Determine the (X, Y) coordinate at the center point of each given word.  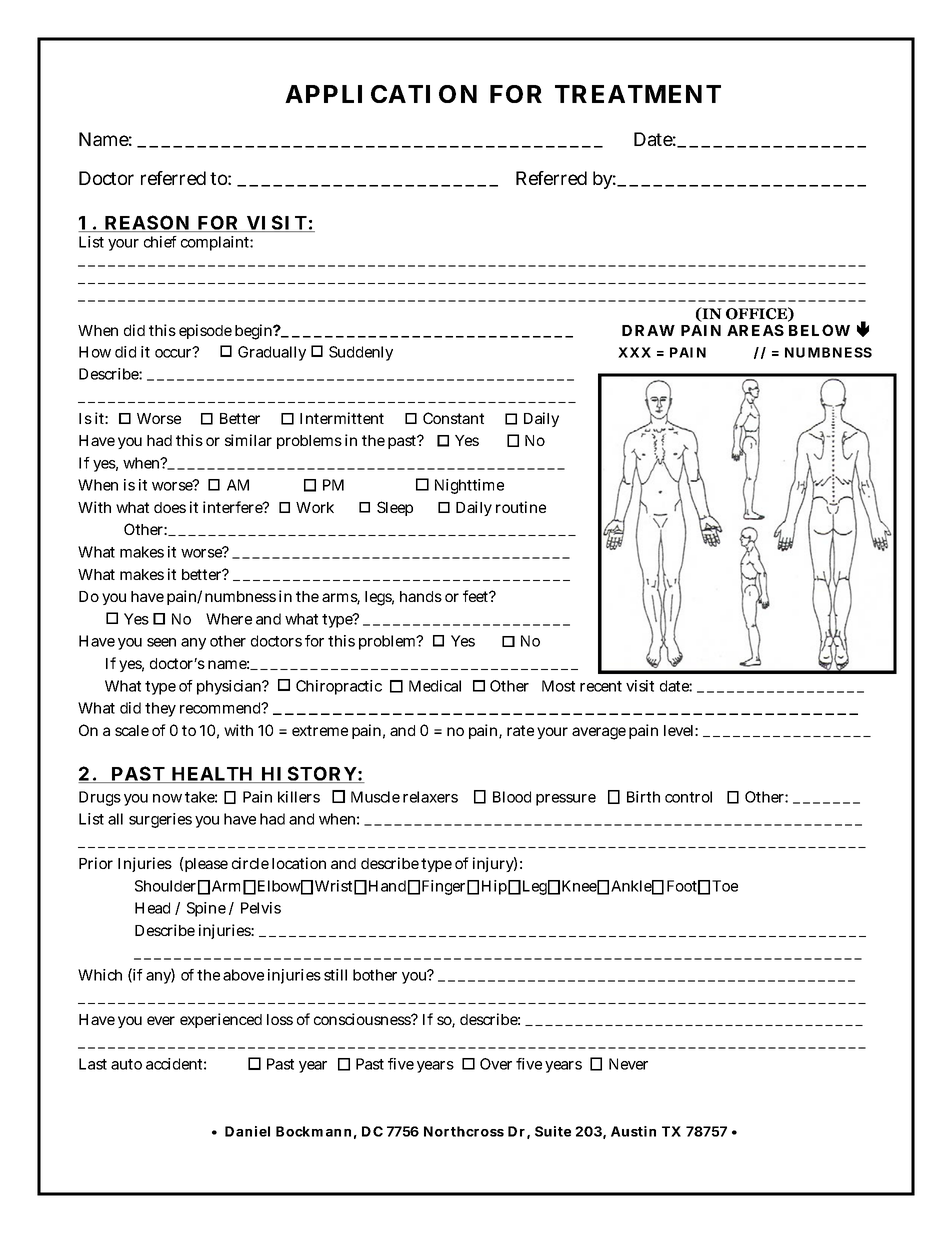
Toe (725, 886)
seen (161, 642)
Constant (453, 418)
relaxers (430, 797)
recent (601, 686)
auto (126, 1064)
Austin (633, 1131)
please (205, 864)
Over (496, 1064)
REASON (147, 223)
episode (205, 331)
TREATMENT (638, 94)
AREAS (755, 330)
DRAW (648, 330)
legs (379, 598)
